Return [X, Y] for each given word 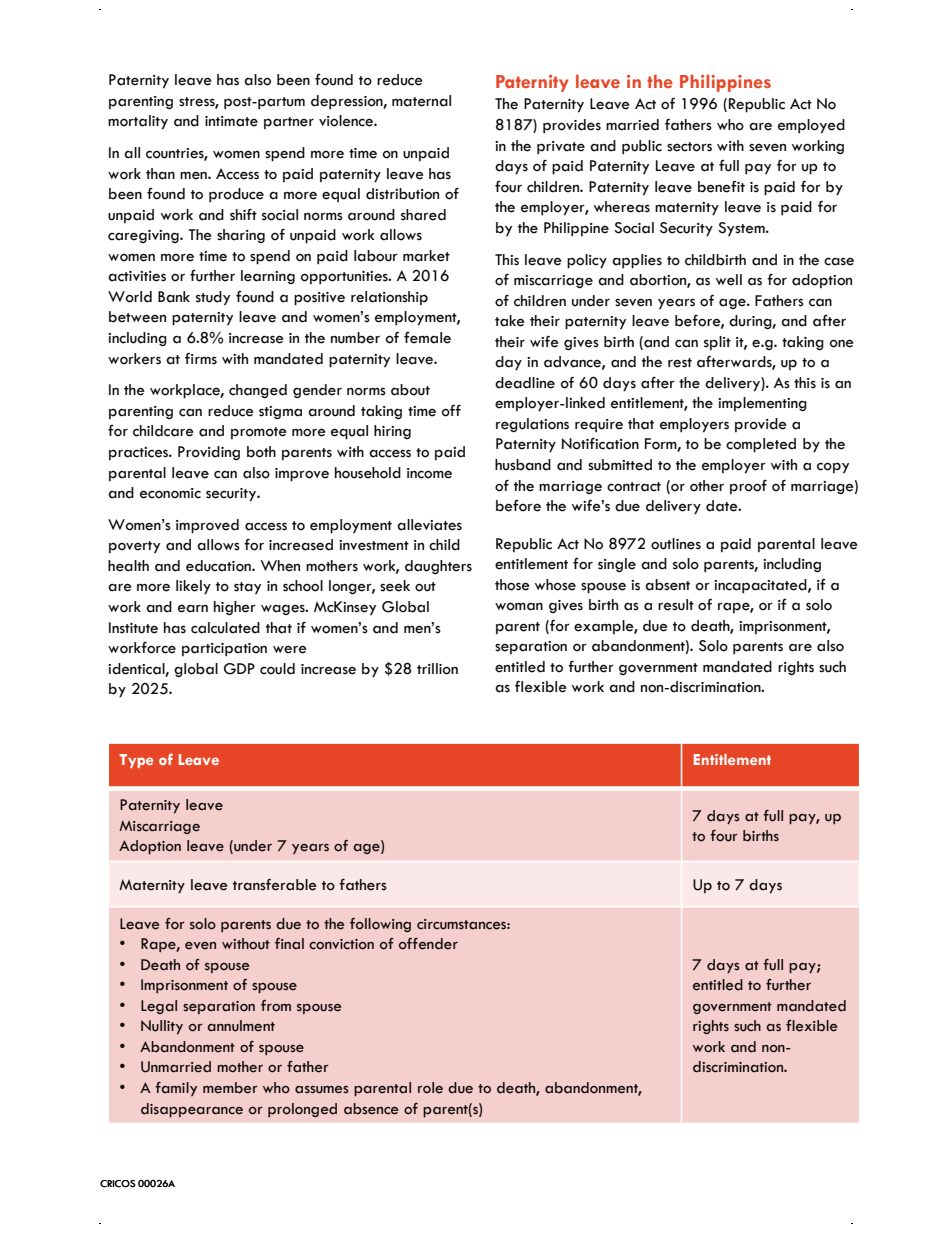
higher [235, 608]
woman [519, 606]
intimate [231, 121]
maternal [421, 101]
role [430, 1088]
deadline [525, 383]
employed [811, 126]
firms [201, 359]
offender [428, 944]
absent [667, 585]
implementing [762, 404]
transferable [275, 885]
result [676, 605]
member [230, 1088]
